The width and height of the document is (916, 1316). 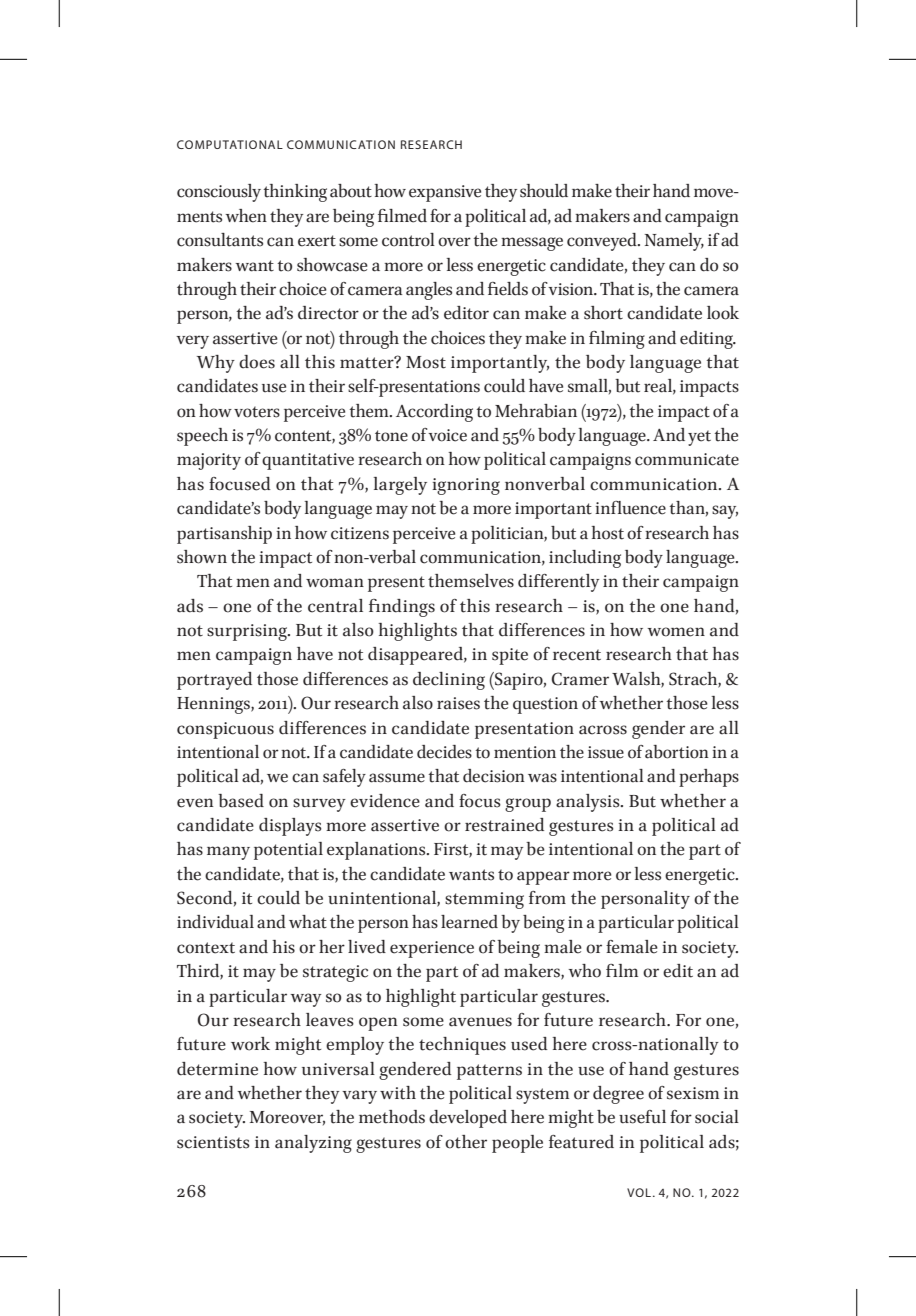 What do you see at coordinates (213, 1142) in the document?
I see `scientists` at bounding box center [213, 1142].
